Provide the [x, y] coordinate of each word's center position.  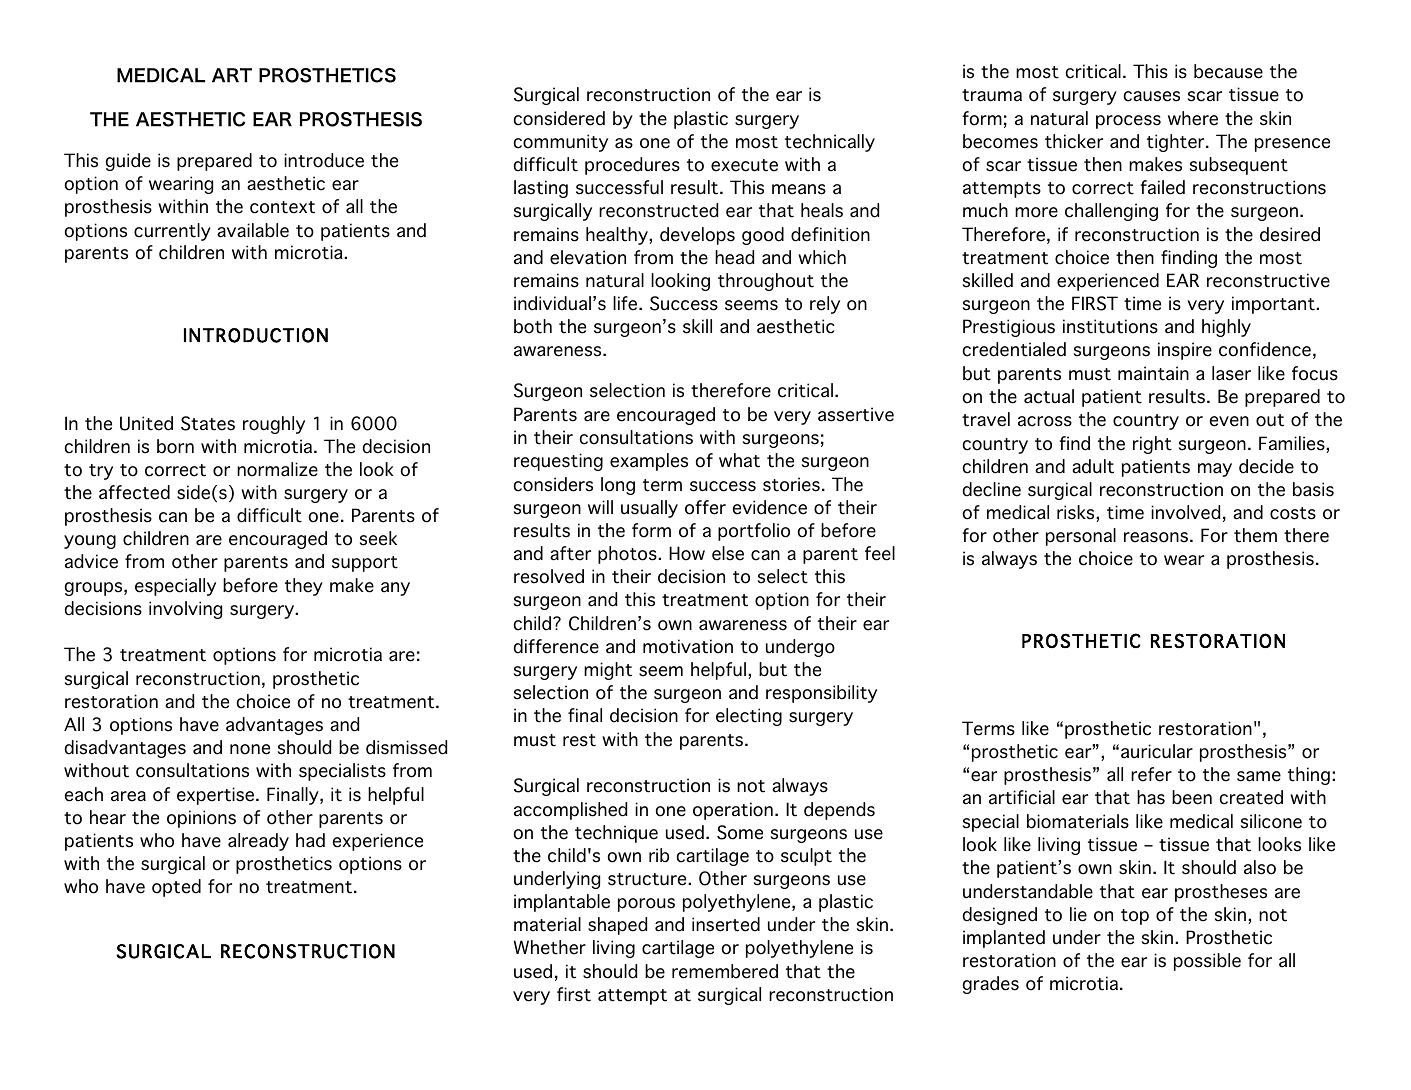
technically [830, 143]
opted [176, 888]
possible [1207, 962]
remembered [725, 971]
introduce [324, 160]
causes [1152, 96]
